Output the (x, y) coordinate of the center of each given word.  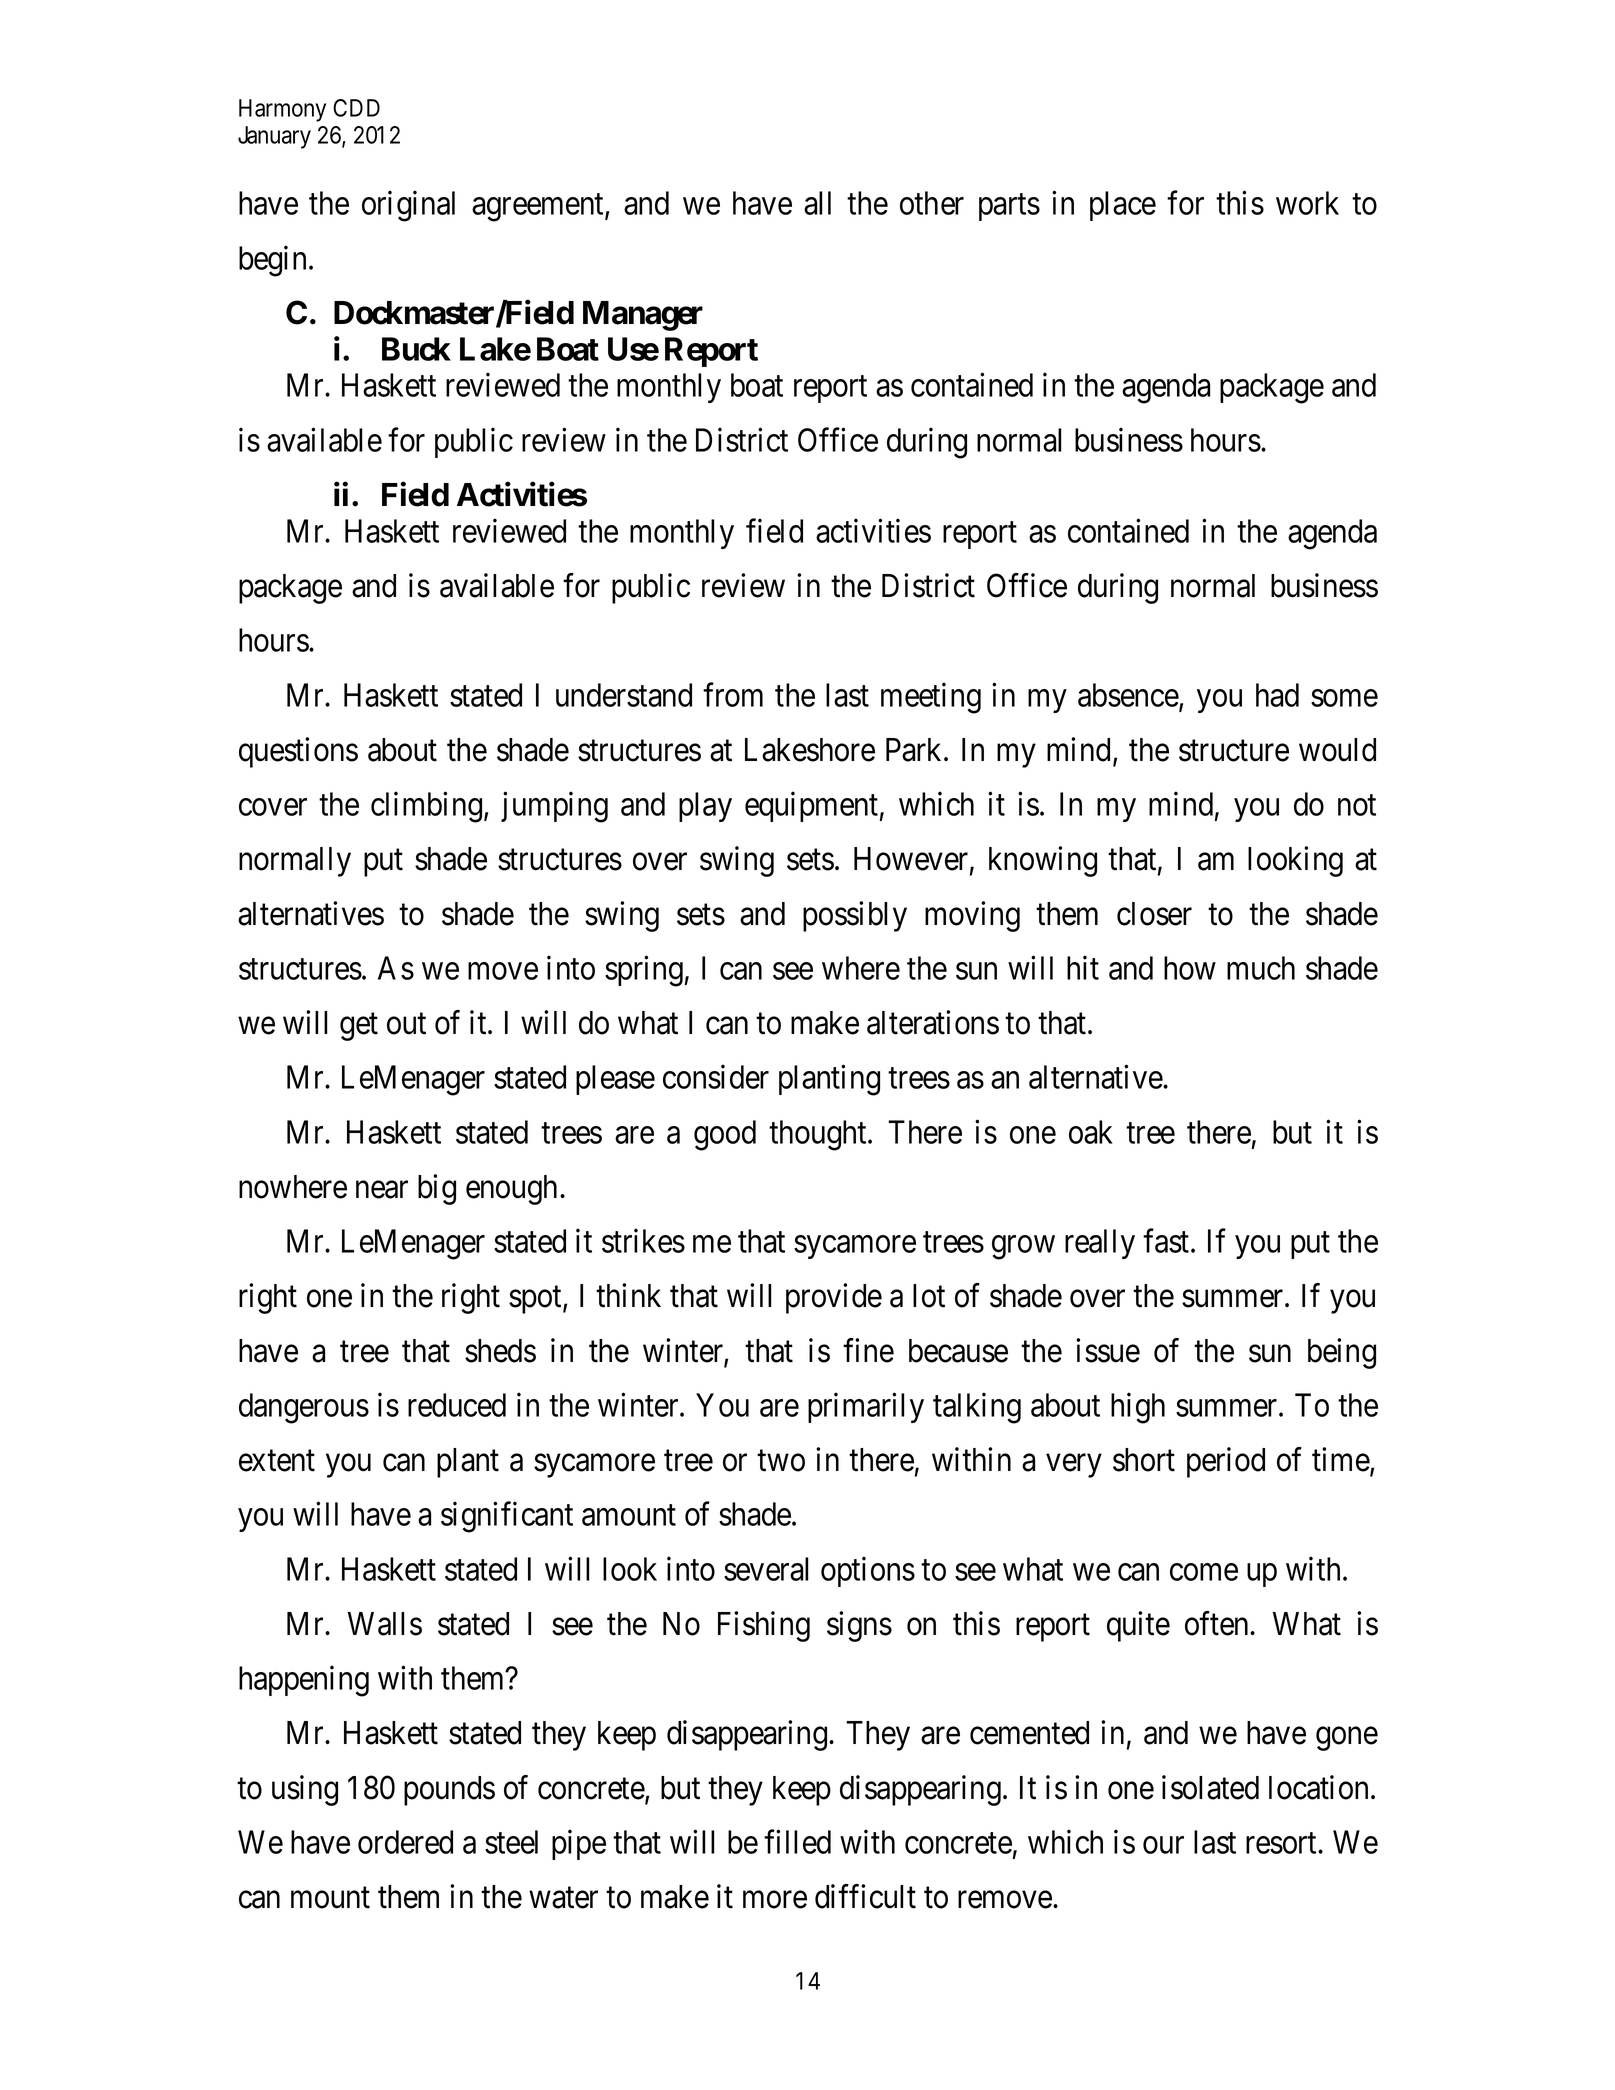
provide (834, 1298)
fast (1167, 1241)
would (1337, 750)
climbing (426, 807)
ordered (405, 1842)
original (408, 206)
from (733, 695)
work (1307, 203)
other (932, 203)
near (382, 1190)
